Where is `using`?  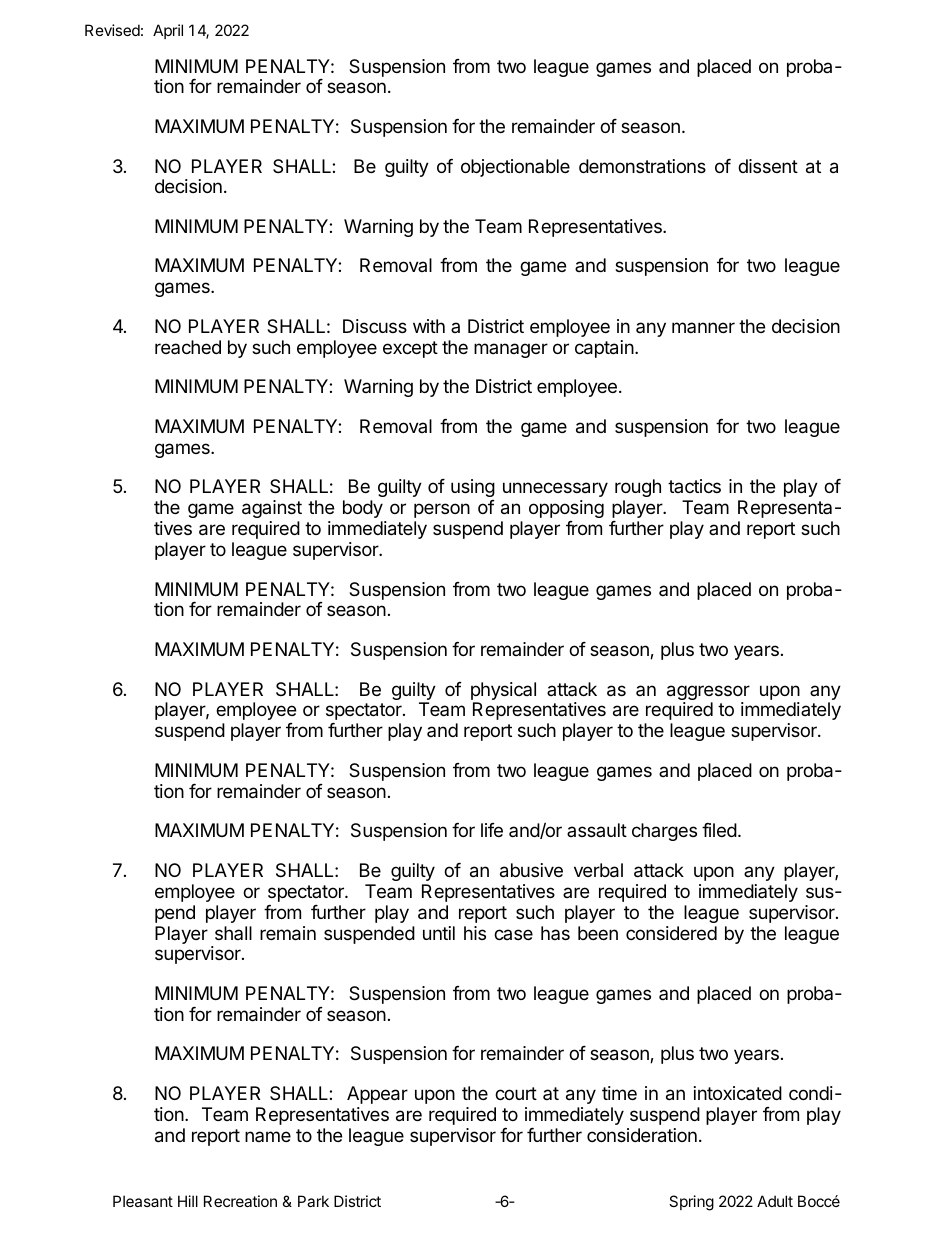 using is located at coordinates (473, 488).
